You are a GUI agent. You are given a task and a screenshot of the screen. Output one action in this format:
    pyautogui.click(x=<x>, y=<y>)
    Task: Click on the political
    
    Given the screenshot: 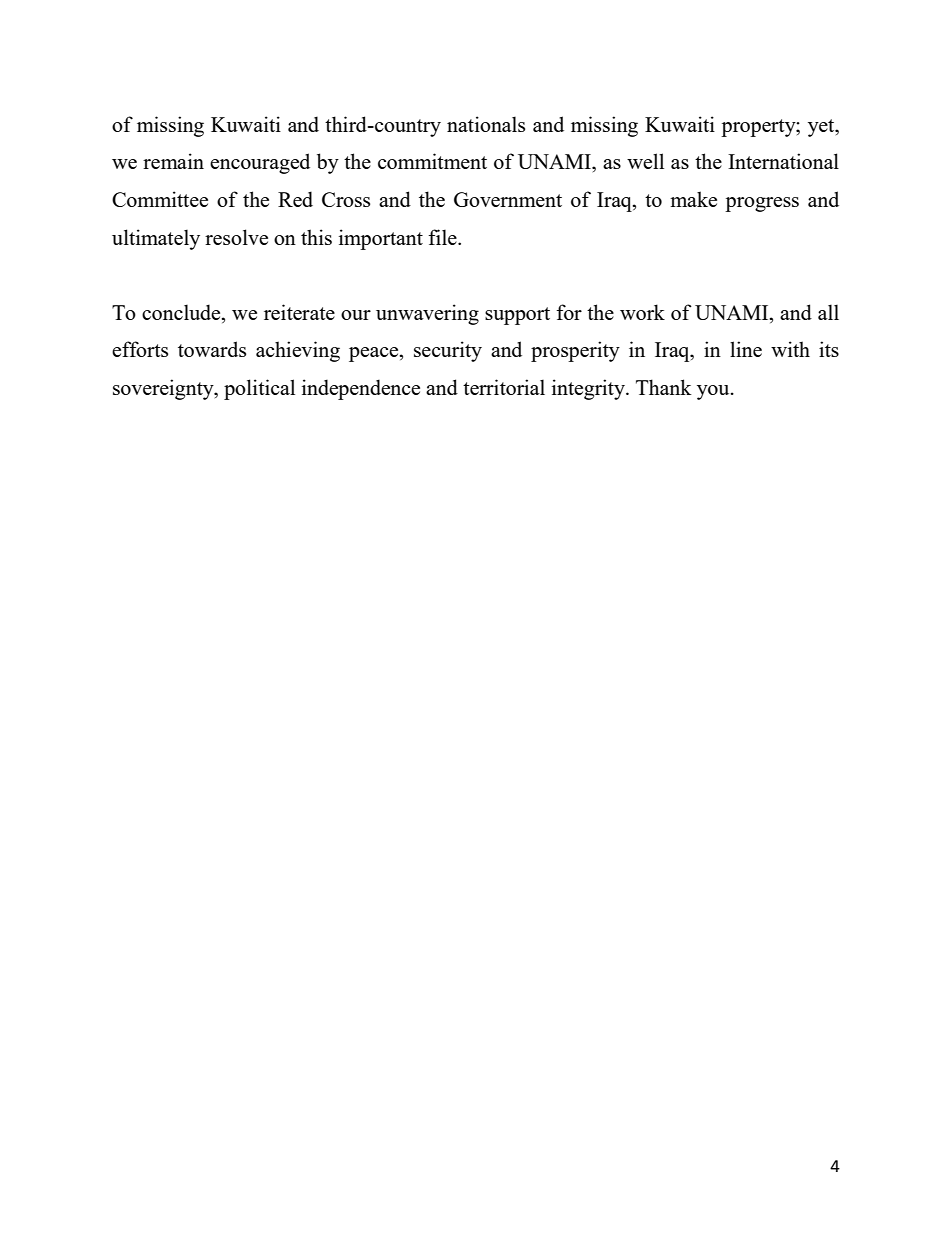 What is the action you would take?
    pyautogui.click(x=259, y=389)
